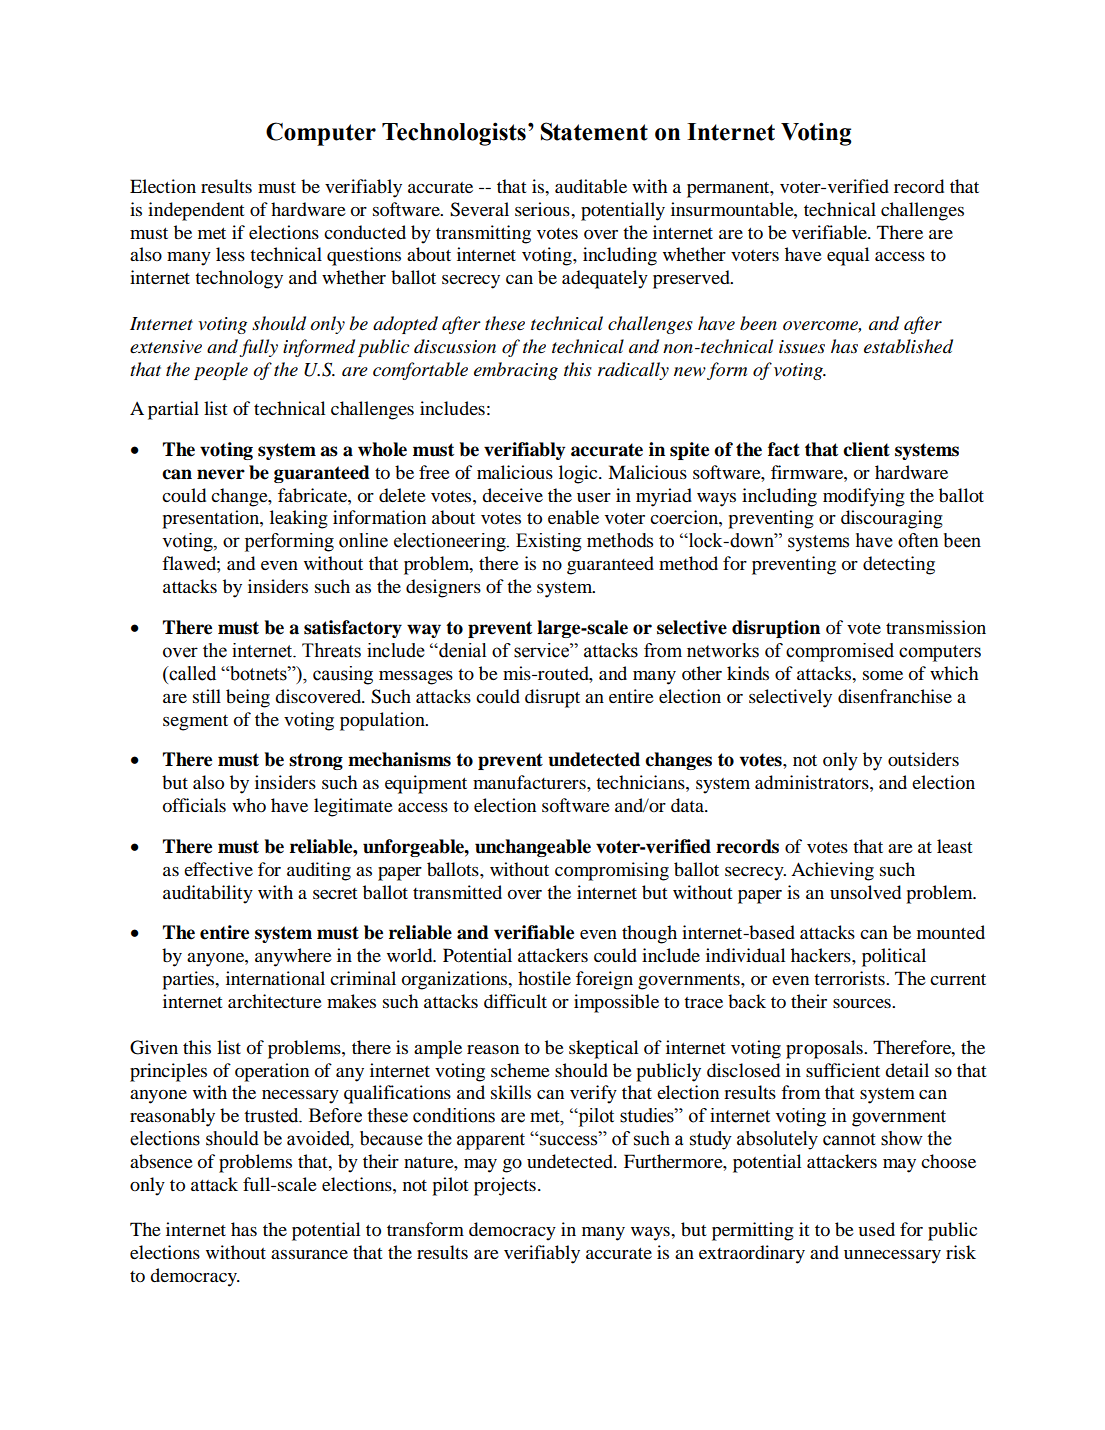 This screenshot has height=1430, width=1105. What do you see at coordinates (894, 957) in the screenshot?
I see `political` at bounding box center [894, 957].
